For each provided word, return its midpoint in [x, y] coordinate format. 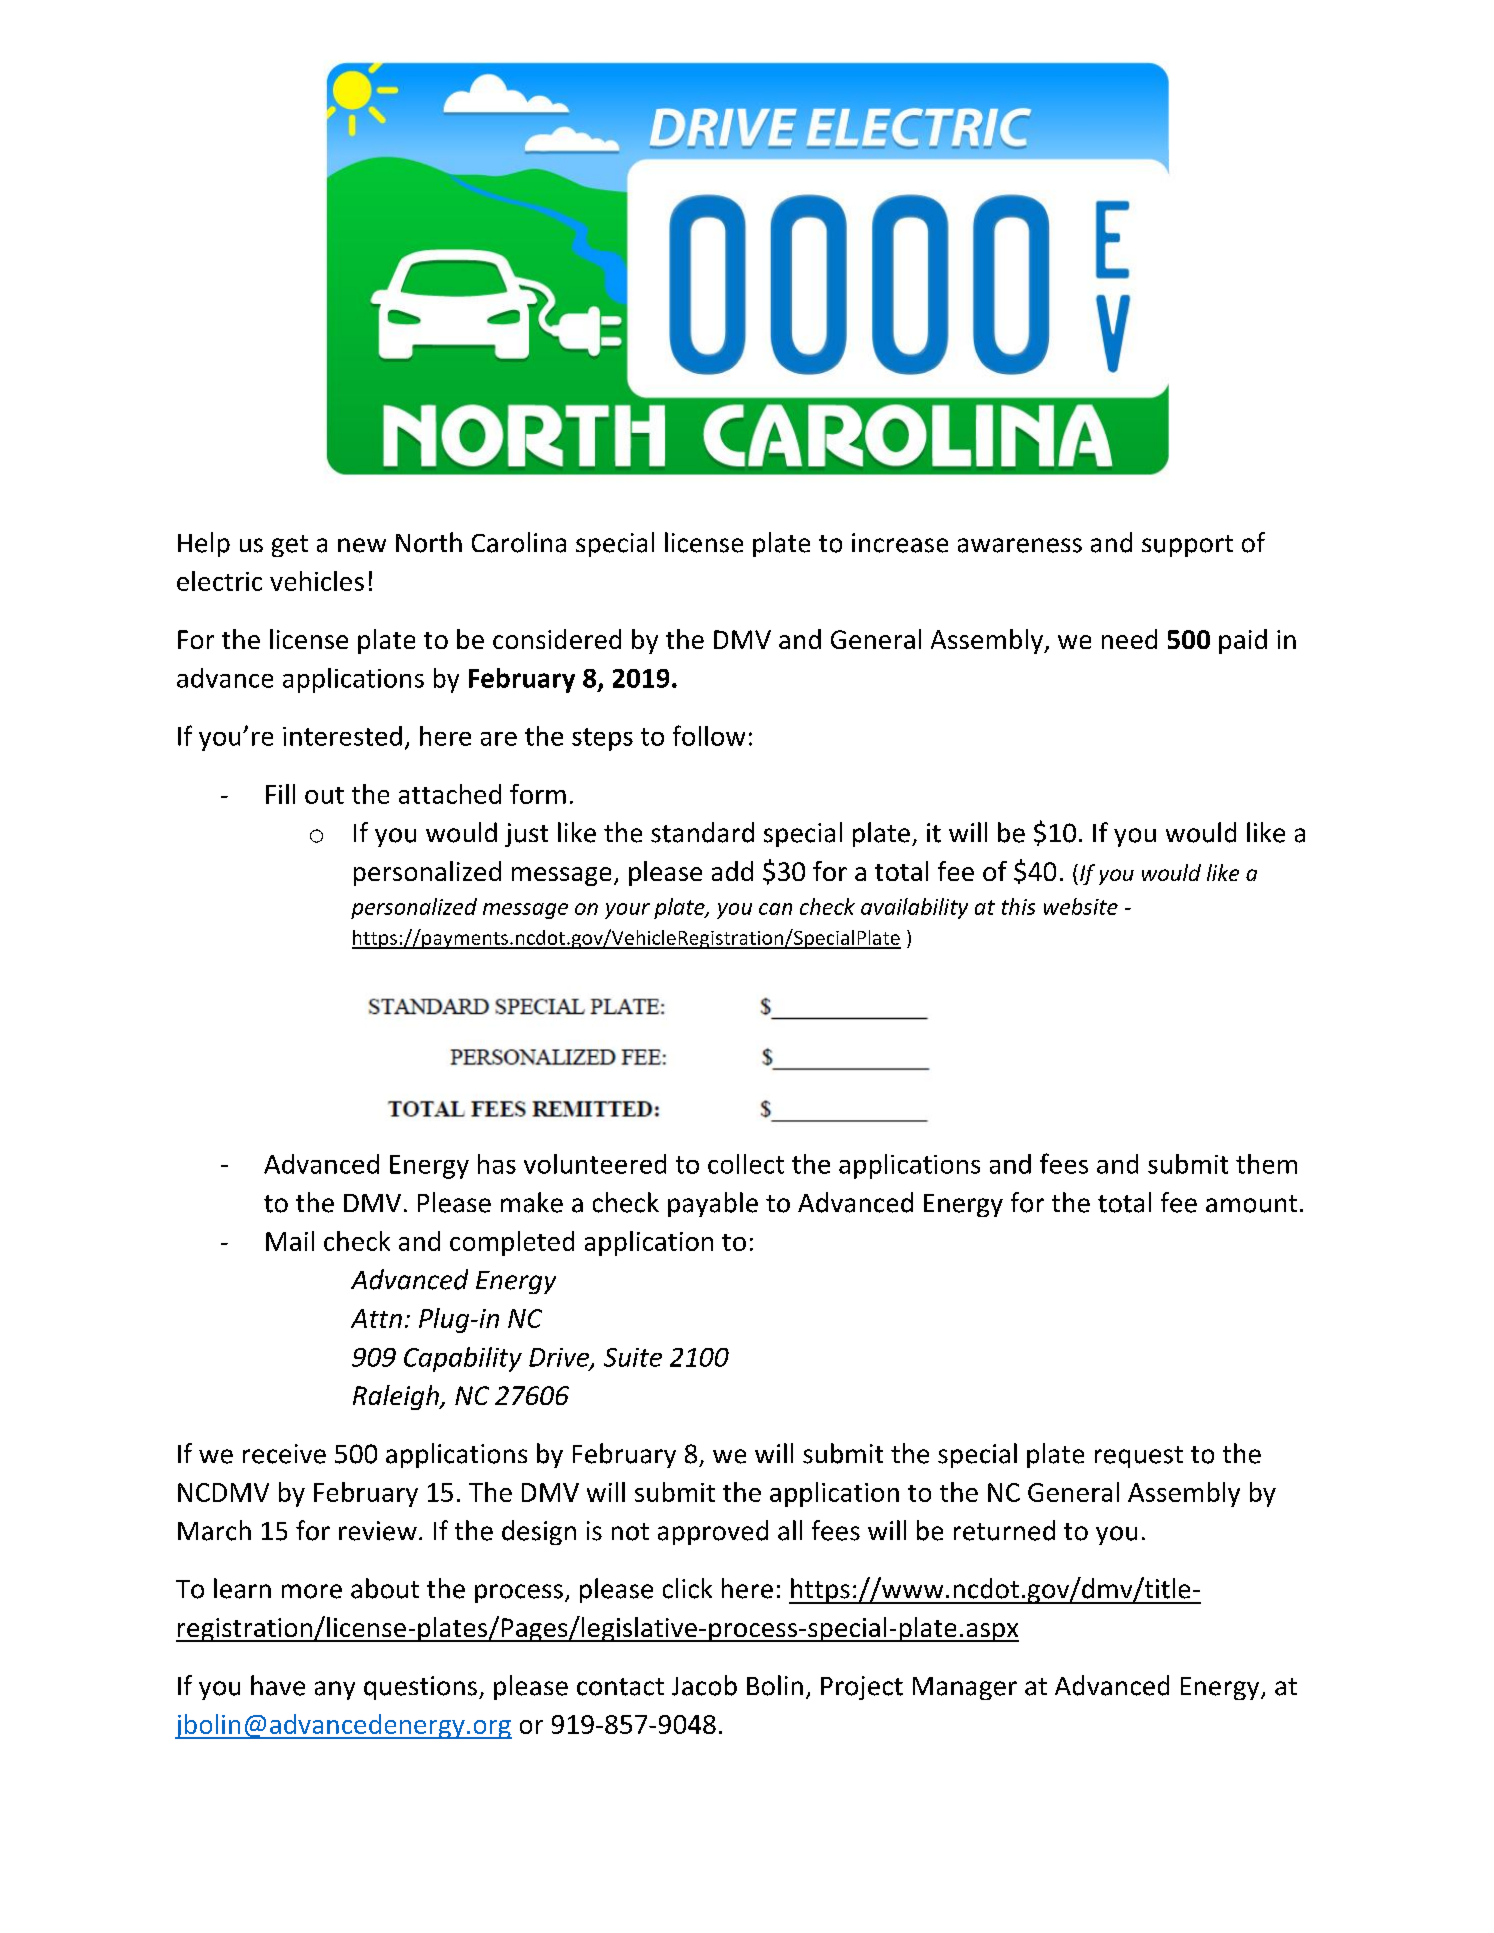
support [1187, 546]
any [335, 1690]
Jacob [704, 1685]
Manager [965, 1688]
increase [900, 543]
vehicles [317, 581]
